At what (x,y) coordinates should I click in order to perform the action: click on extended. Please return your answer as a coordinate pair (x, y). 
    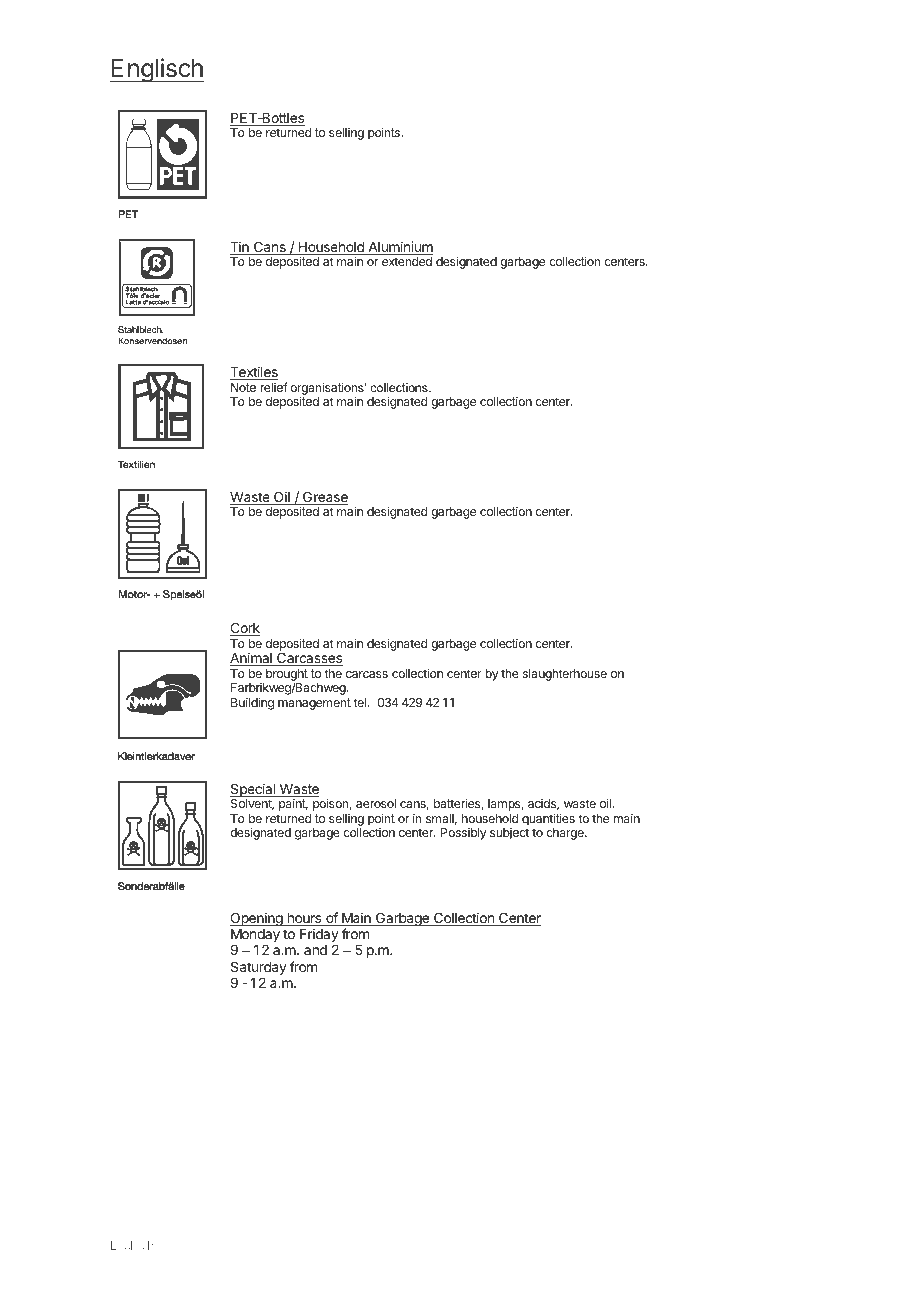
    Looking at the image, I should click on (407, 261).
